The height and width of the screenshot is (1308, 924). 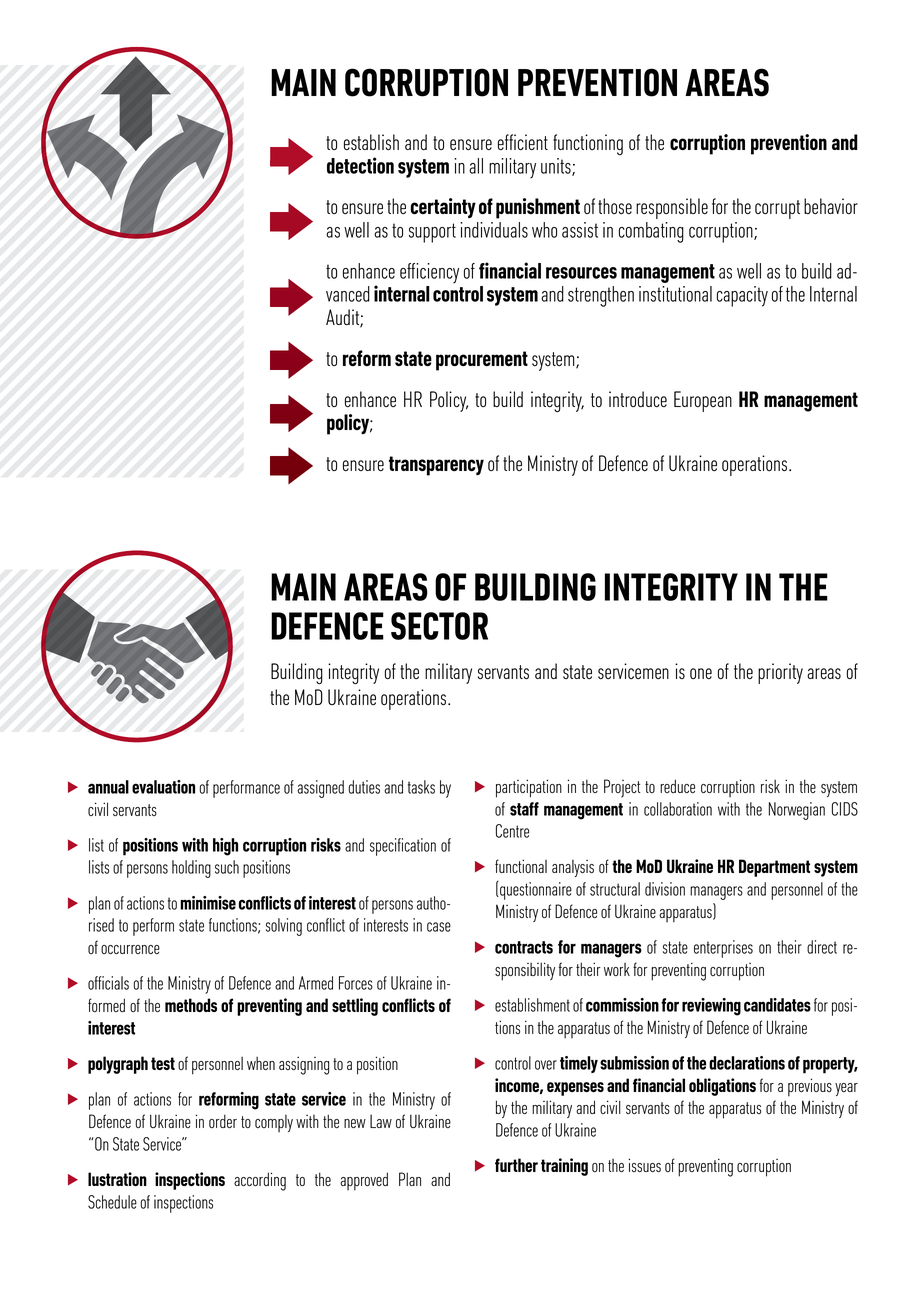 What do you see at coordinates (723, 949) in the screenshot?
I see `enterprises` at bounding box center [723, 949].
